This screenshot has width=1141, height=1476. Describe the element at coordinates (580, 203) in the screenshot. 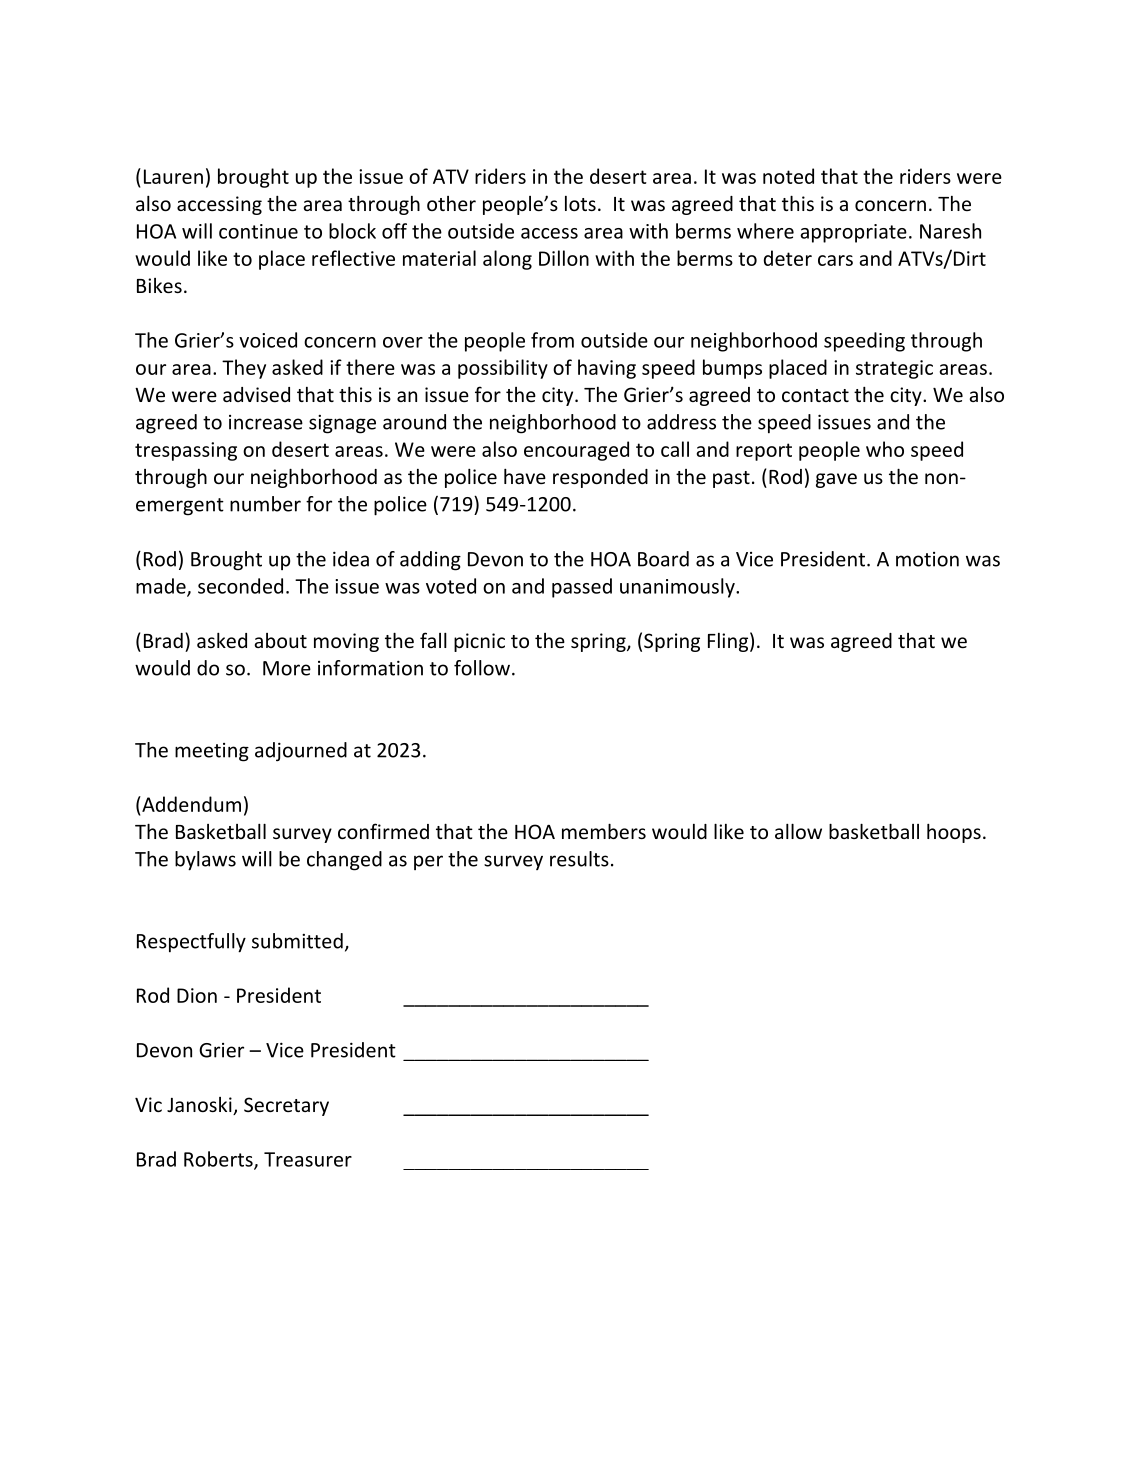

I see `lots` at that location.
